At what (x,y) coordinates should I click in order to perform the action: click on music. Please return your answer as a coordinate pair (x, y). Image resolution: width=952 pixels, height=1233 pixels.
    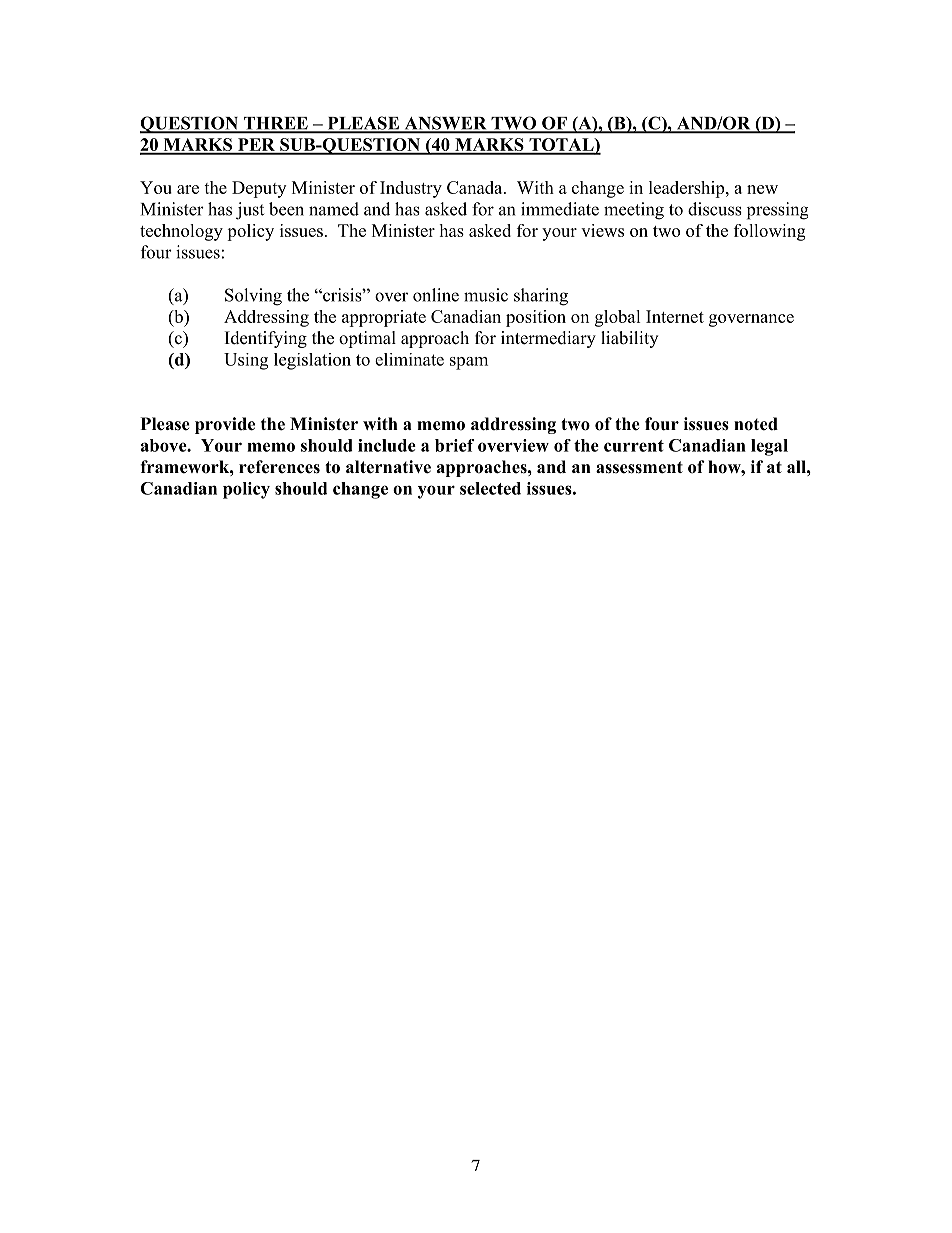
    Looking at the image, I should click on (486, 295).
